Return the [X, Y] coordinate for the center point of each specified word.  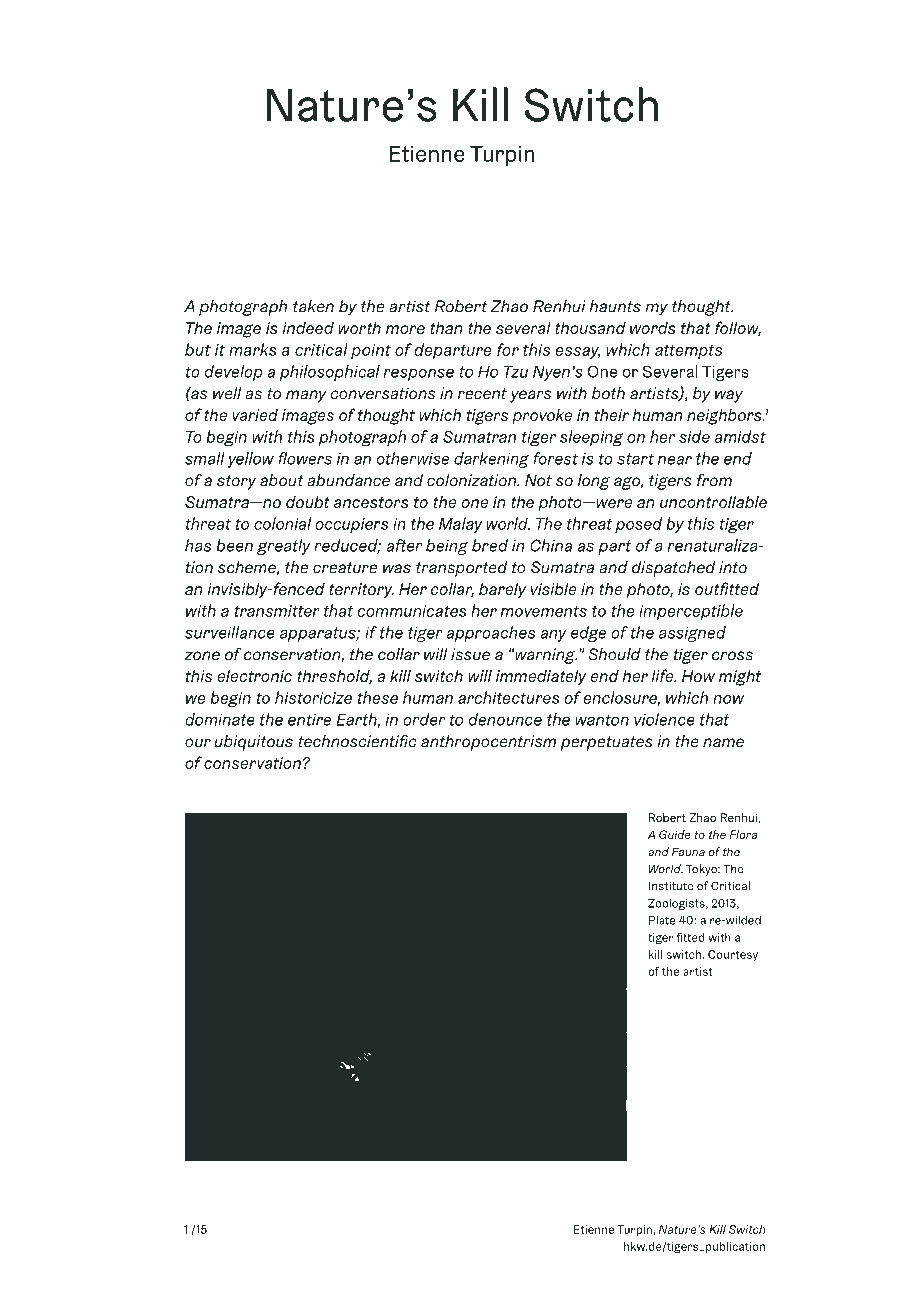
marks [253, 349]
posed [638, 525]
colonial [282, 523]
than [446, 327]
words [653, 327]
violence [664, 719]
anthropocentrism [488, 743]
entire [309, 720]
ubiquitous [254, 743]
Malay [461, 525]
